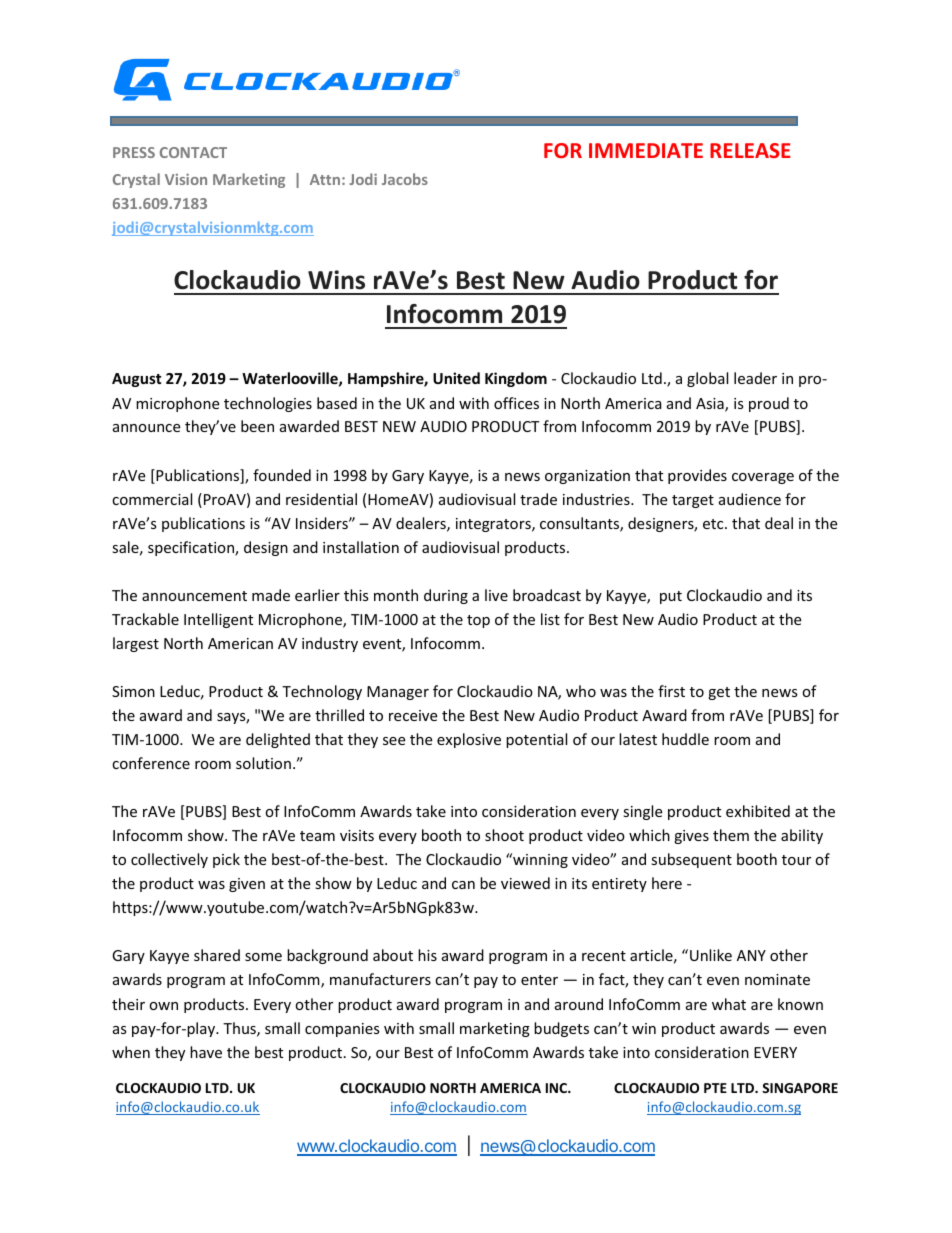  Describe the element at coordinates (226, 860) in the screenshot. I see `pick` at that location.
